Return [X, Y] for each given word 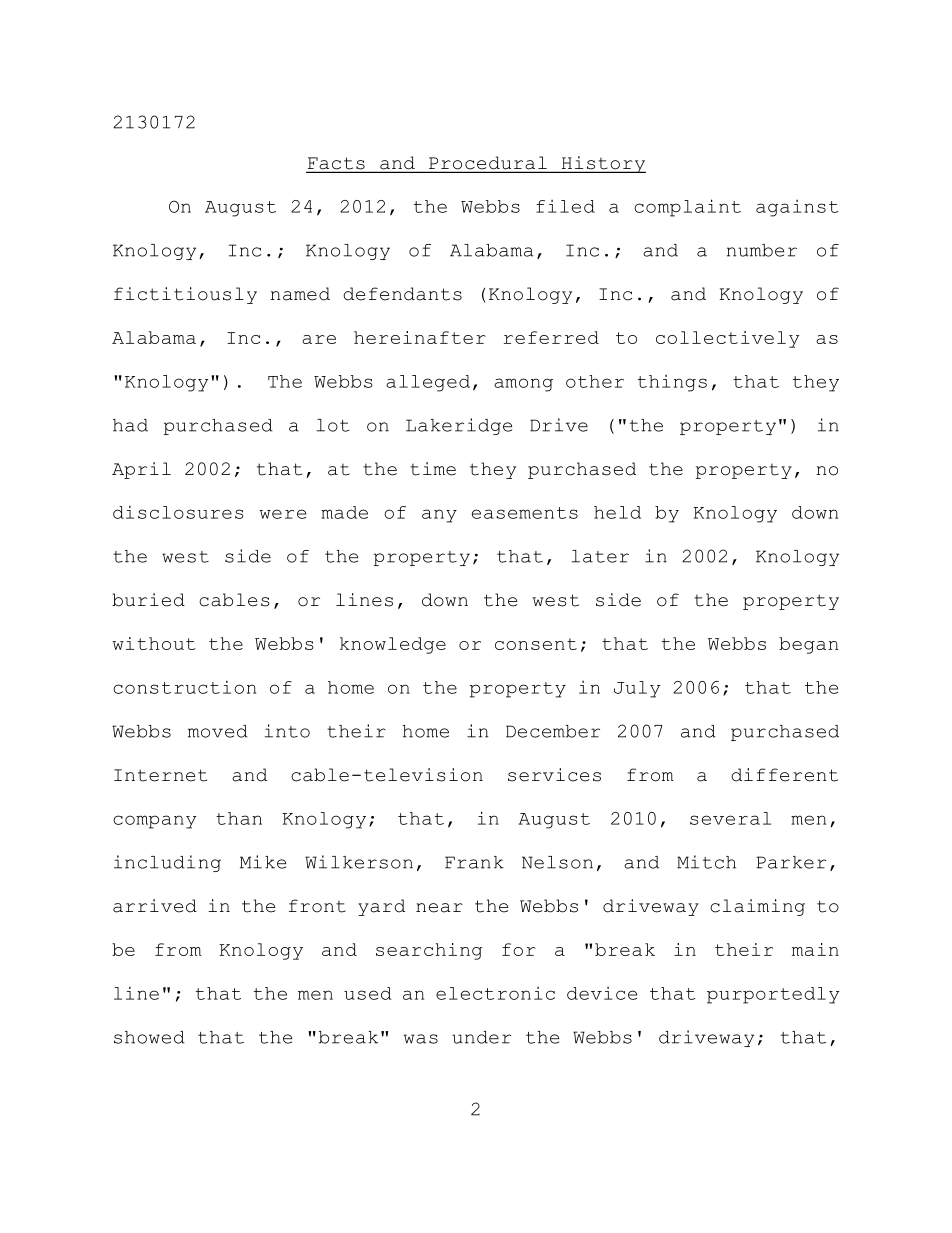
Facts [337, 164]
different [784, 775]
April [141, 470]
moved [218, 731]
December [553, 731]
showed [149, 1037]
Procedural [488, 164]
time [433, 469]
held [617, 512]
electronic [495, 993]
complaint [687, 208]
